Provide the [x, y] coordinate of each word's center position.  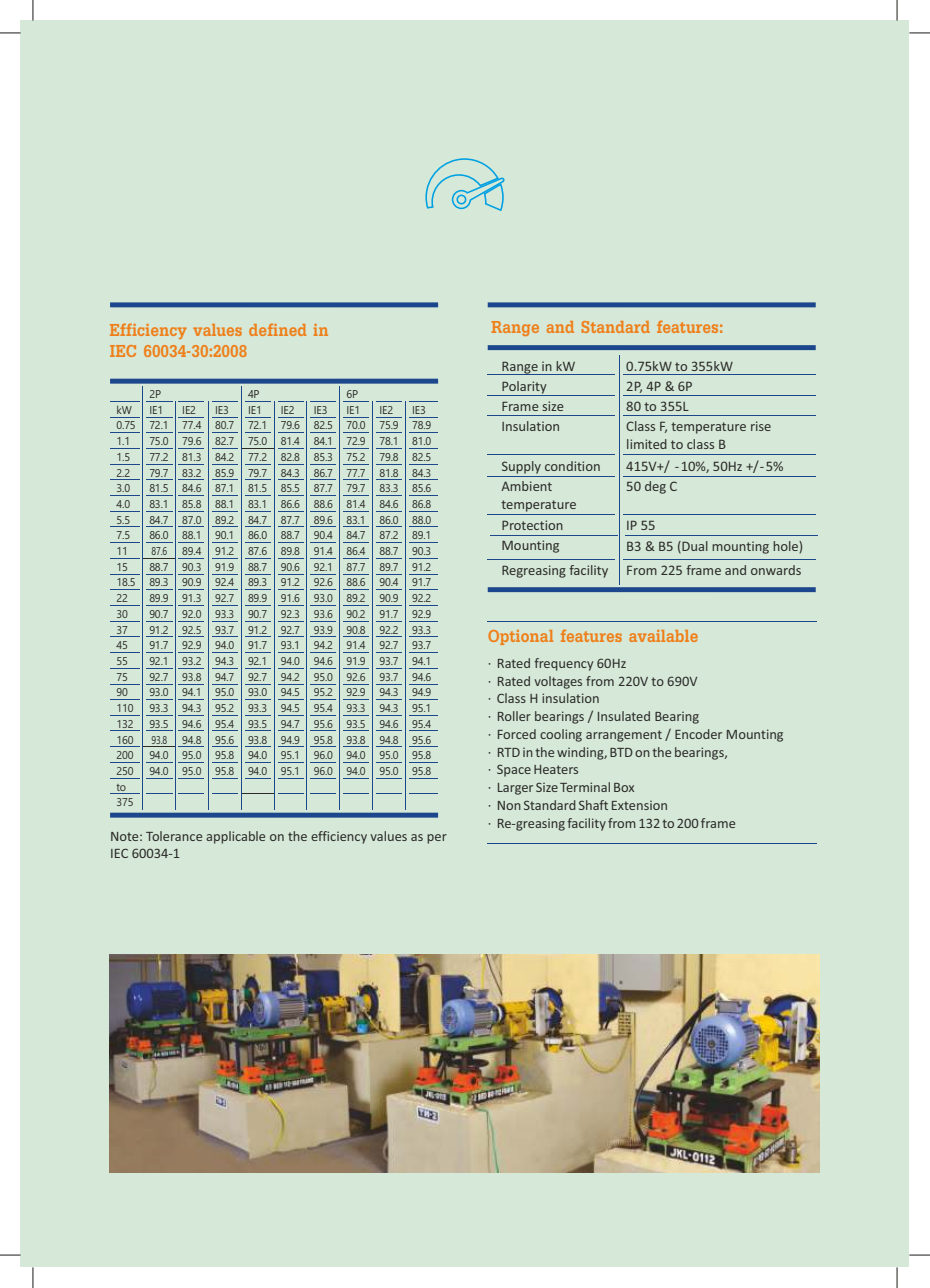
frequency [563, 664]
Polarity [524, 388]
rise [761, 426]
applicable [235, 837]
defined [277, 329]
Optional [520, 637]
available [663, 636]
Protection [532, 525]
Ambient [526, 486]
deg [655, 487]
